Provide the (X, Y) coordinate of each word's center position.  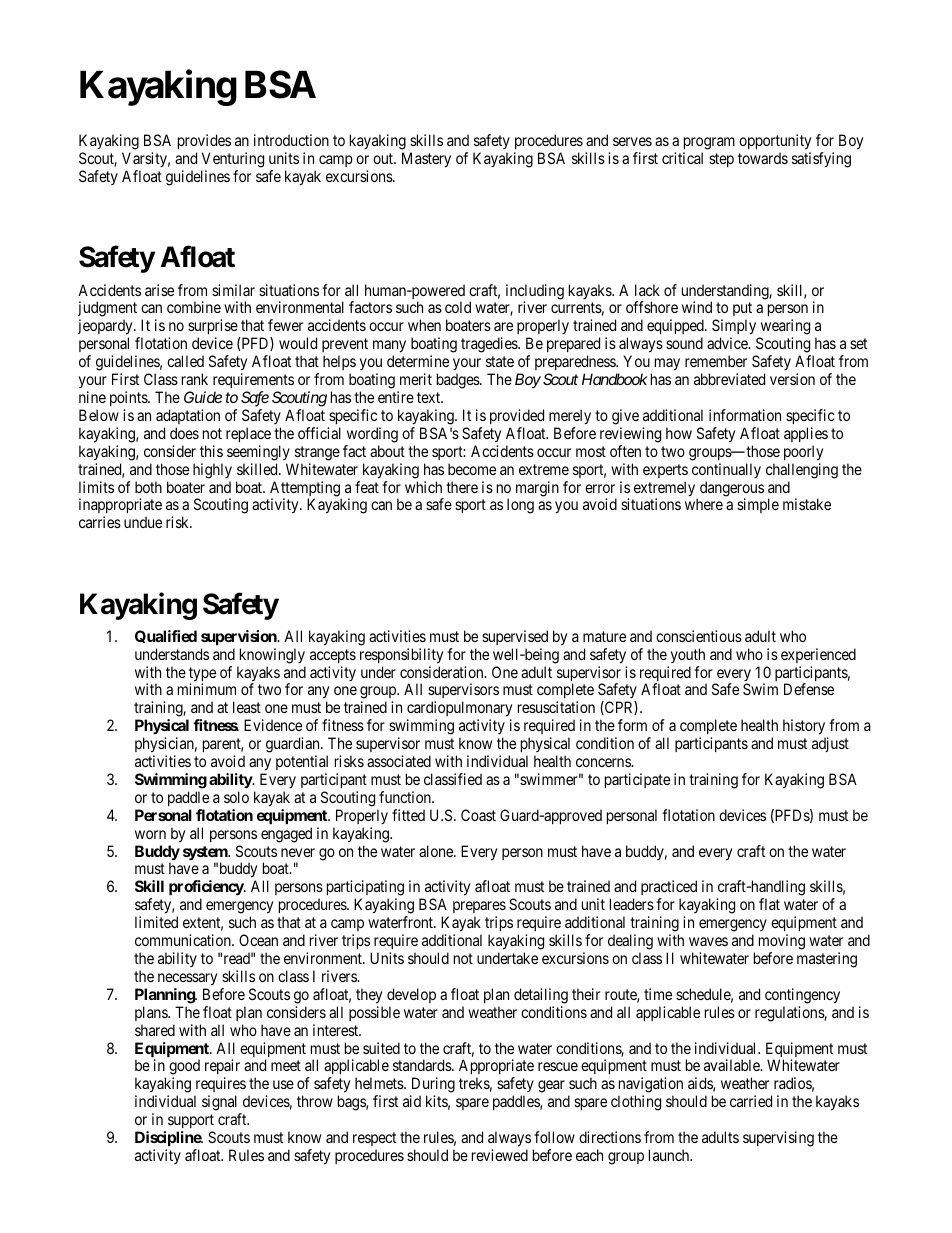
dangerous (730, 490)
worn (150, 834)
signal (221, 1104)
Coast (478, 815)
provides (204, 143)
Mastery (426, 160)
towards (763, 158)
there (462, 487)
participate (637, 780)
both (148, 487)
